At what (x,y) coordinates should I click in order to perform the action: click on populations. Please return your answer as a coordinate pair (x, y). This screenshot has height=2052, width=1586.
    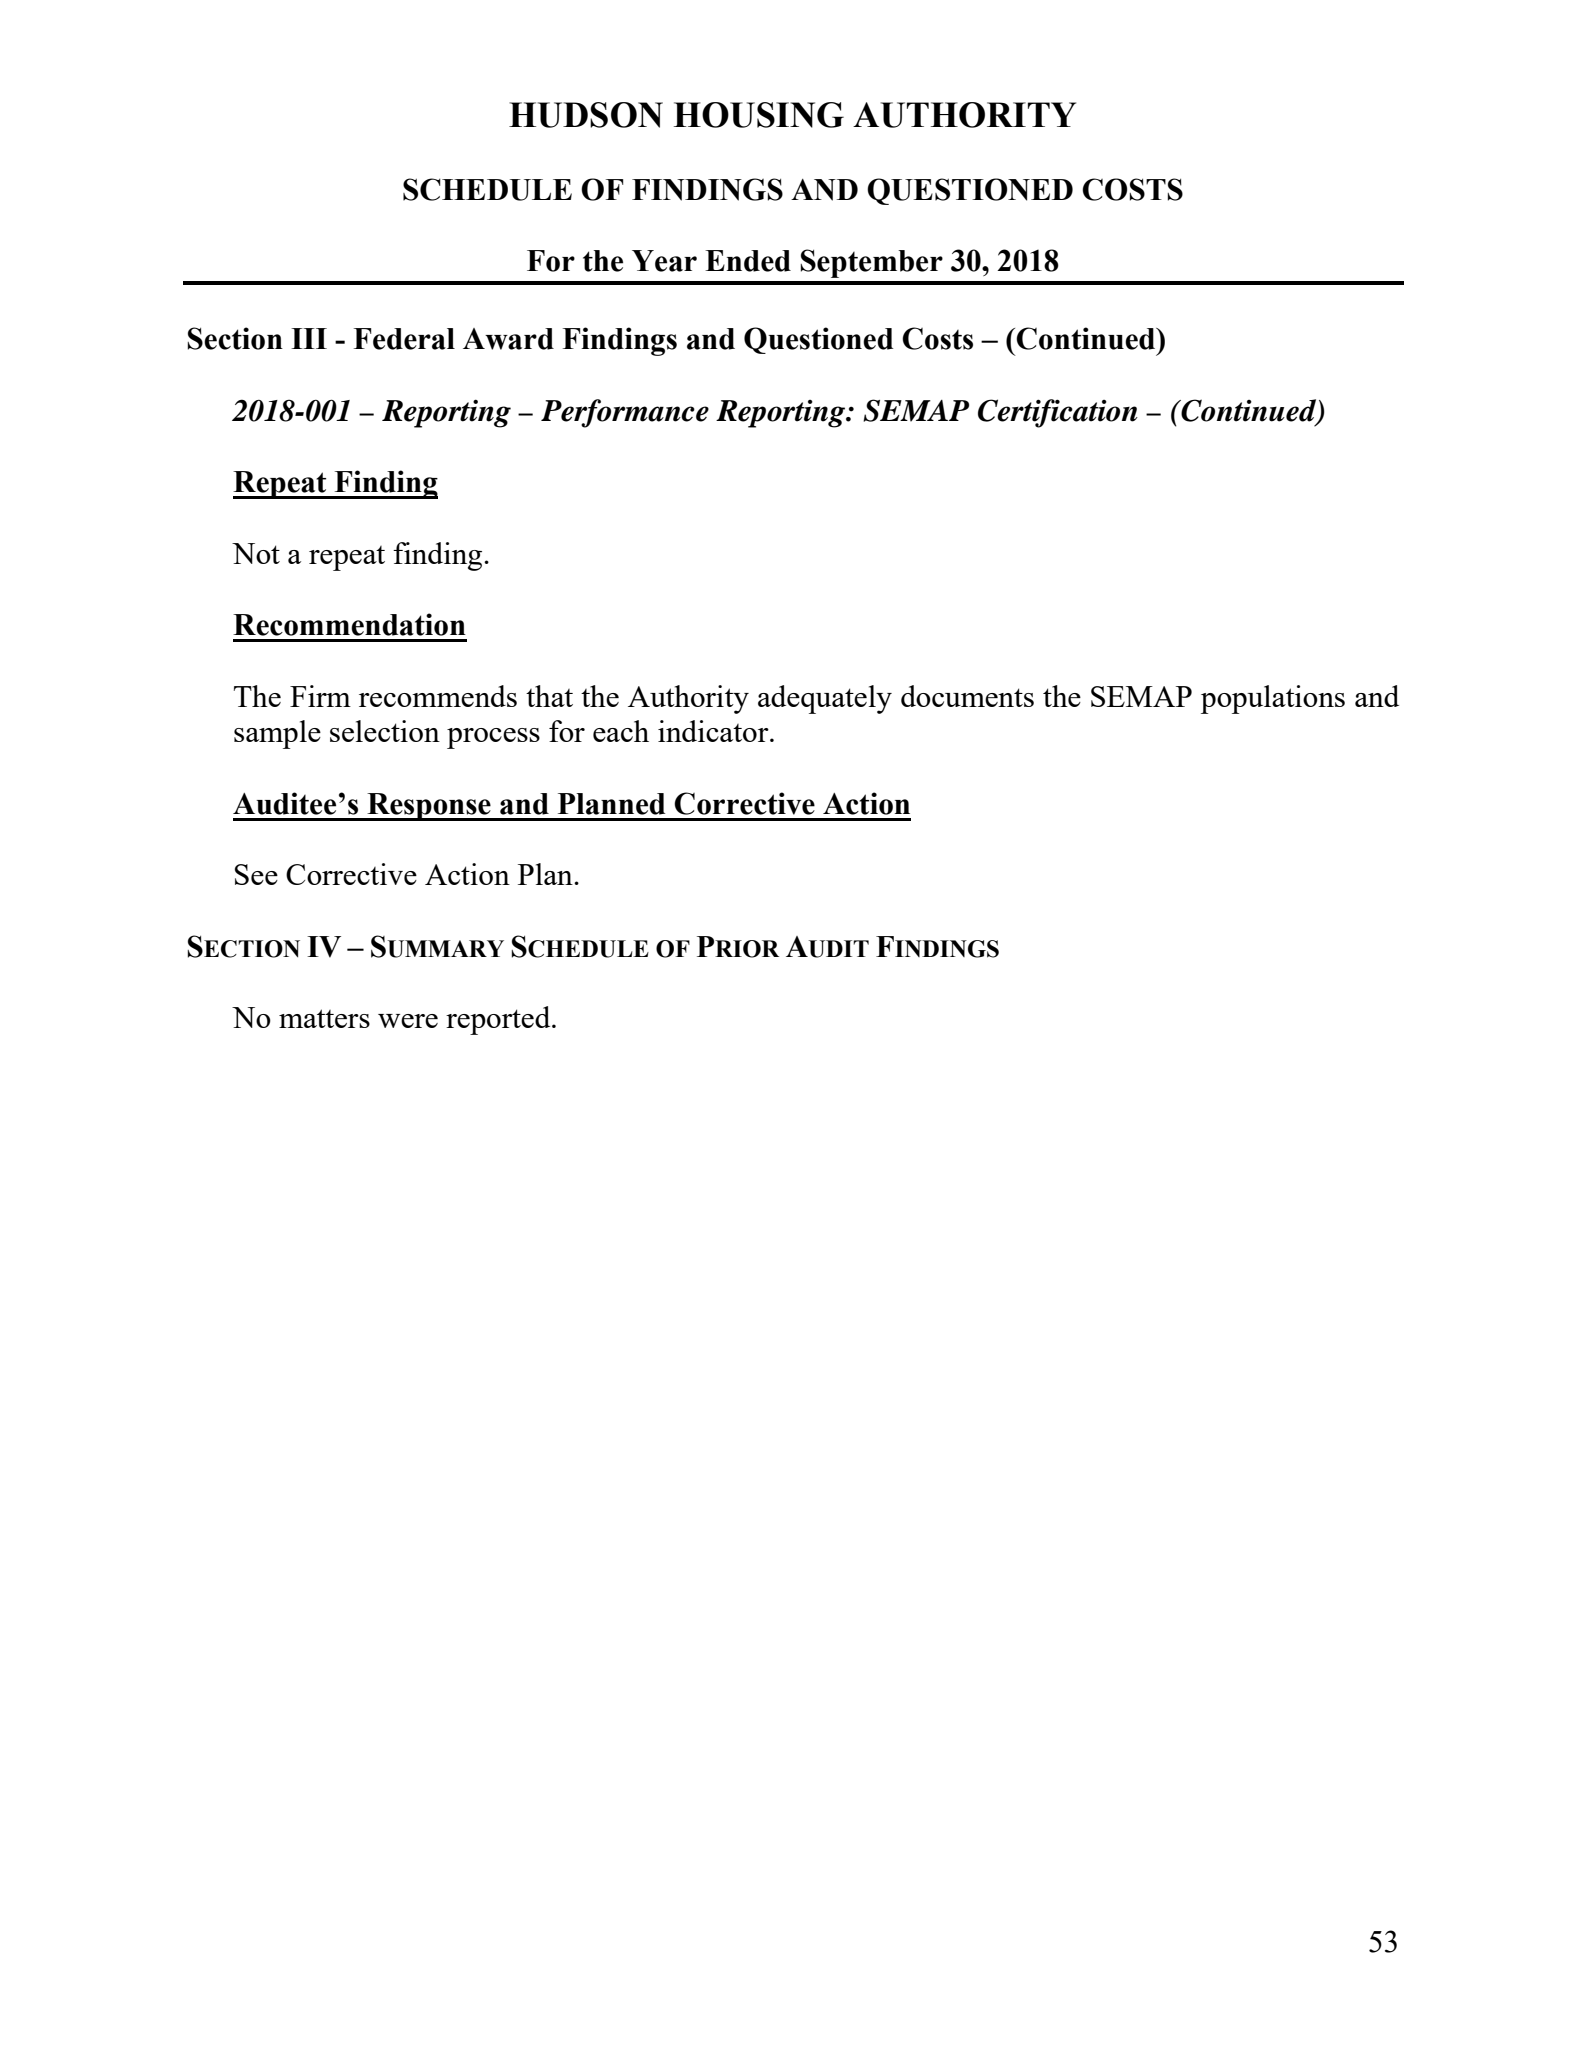
    Looking at the image, I should click on (1273, 699).
